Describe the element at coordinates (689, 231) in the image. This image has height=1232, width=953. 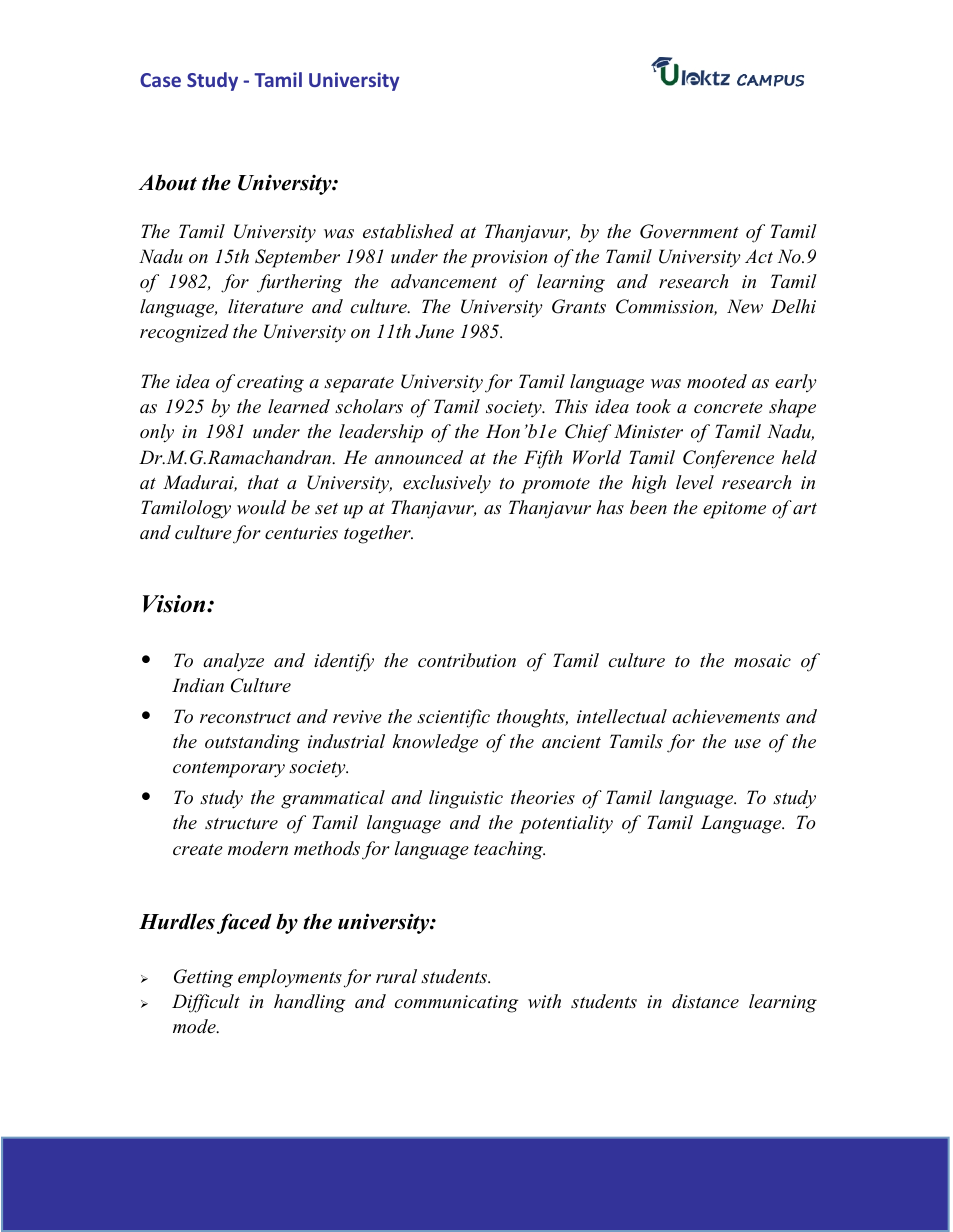
I see `Government` at that location.
